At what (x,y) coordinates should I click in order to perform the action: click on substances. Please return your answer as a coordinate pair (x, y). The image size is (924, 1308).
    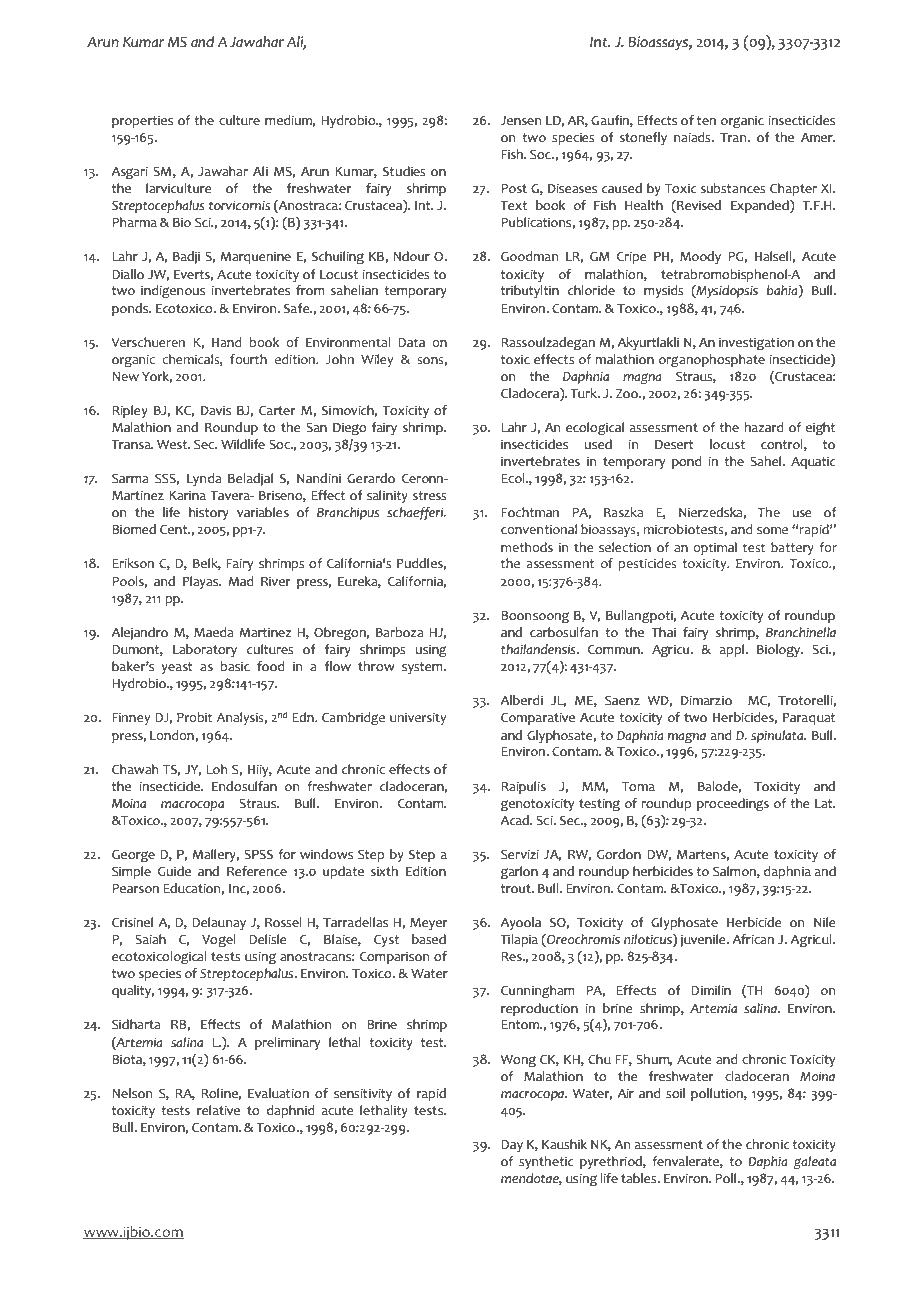
    Looking at the image, I should click on (733, 188).
